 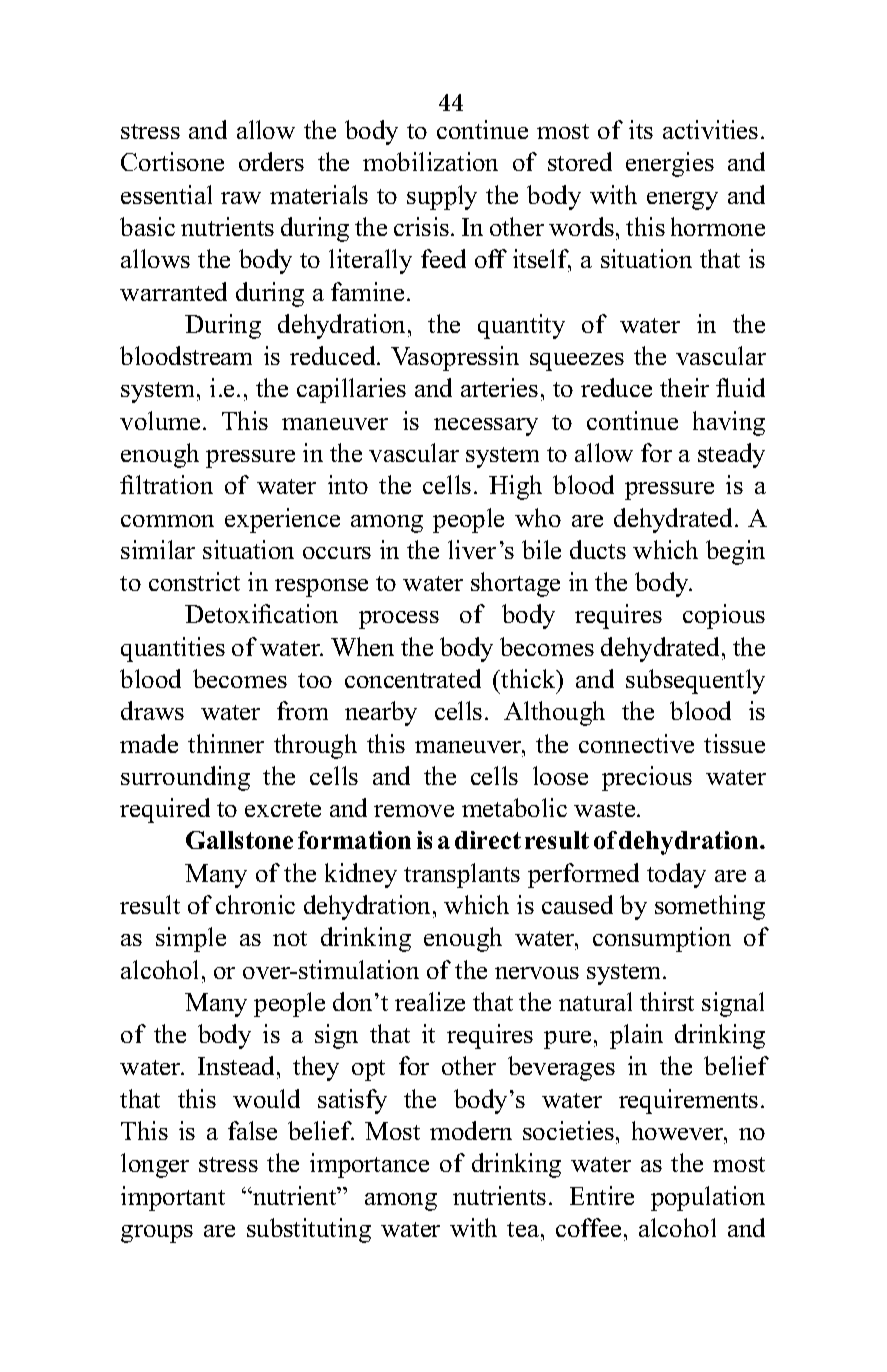 I want to click on today, so click(x=676, y=875).
